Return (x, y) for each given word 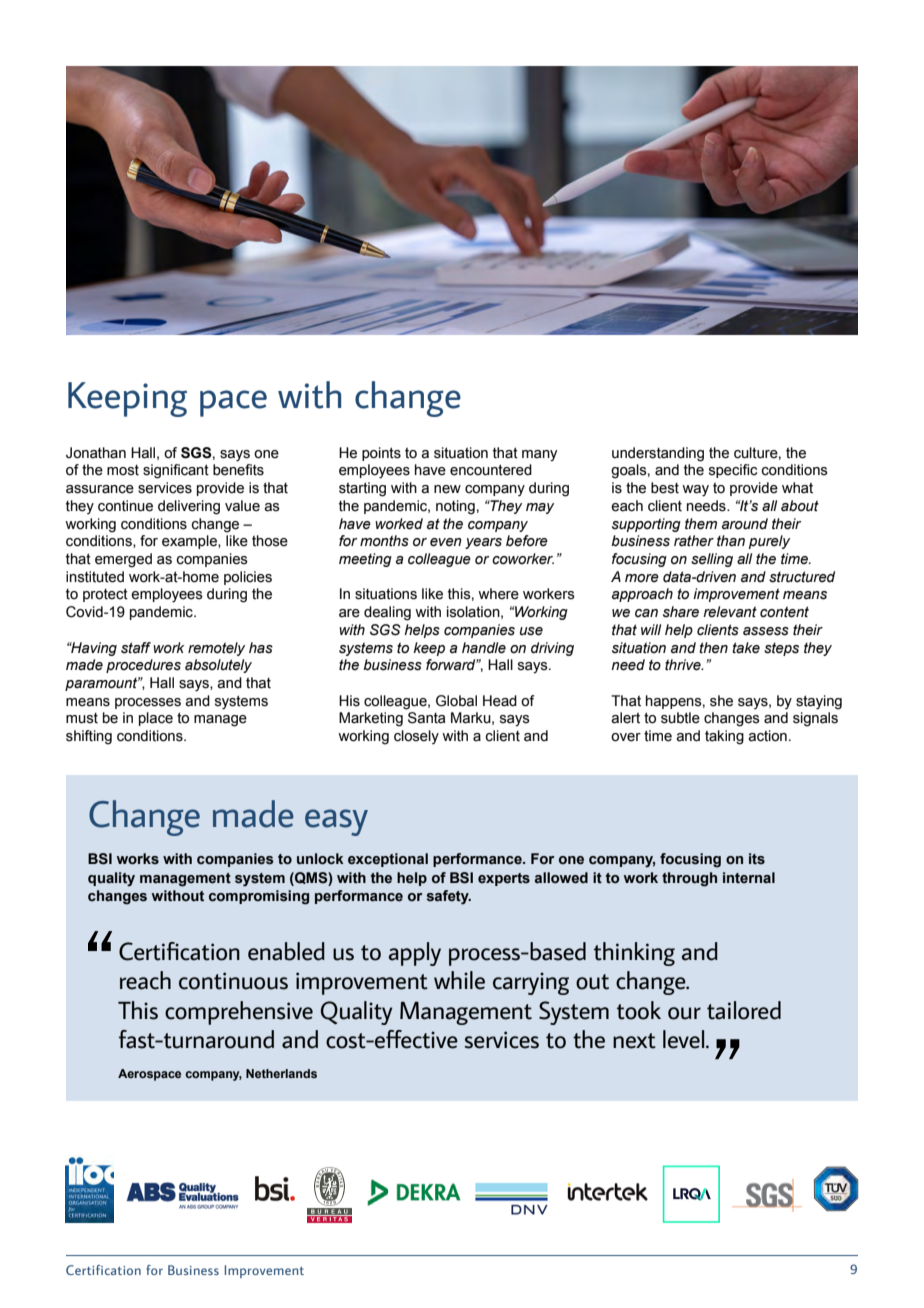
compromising (259, 897)
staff (136, 648)
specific (733, 471)
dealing (387, 613)
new (447, 489)
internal (749, 878)
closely (416, 737)
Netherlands (281, 1073)
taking (724, 737)
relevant (730, 612)
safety (449, 897)
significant (176, 471)
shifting (89, 737)
